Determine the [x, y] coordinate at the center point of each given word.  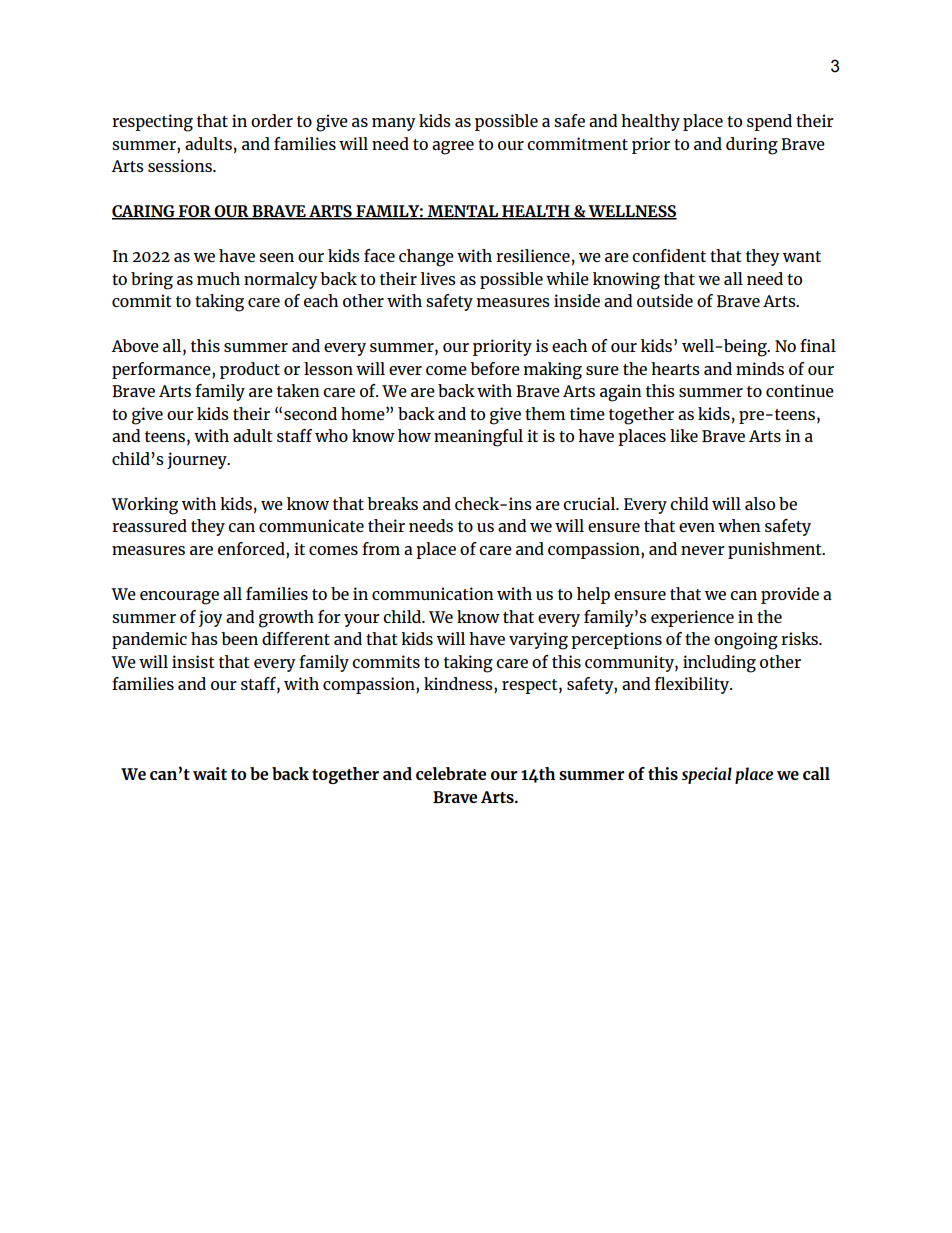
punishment [776, 550]
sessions [181, 165]
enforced [252, 550]
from [381, 548]
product [250, 370]
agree [453, 148]
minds [760, 368]
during [752, 146]
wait [210, 773]
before [495, 368]
